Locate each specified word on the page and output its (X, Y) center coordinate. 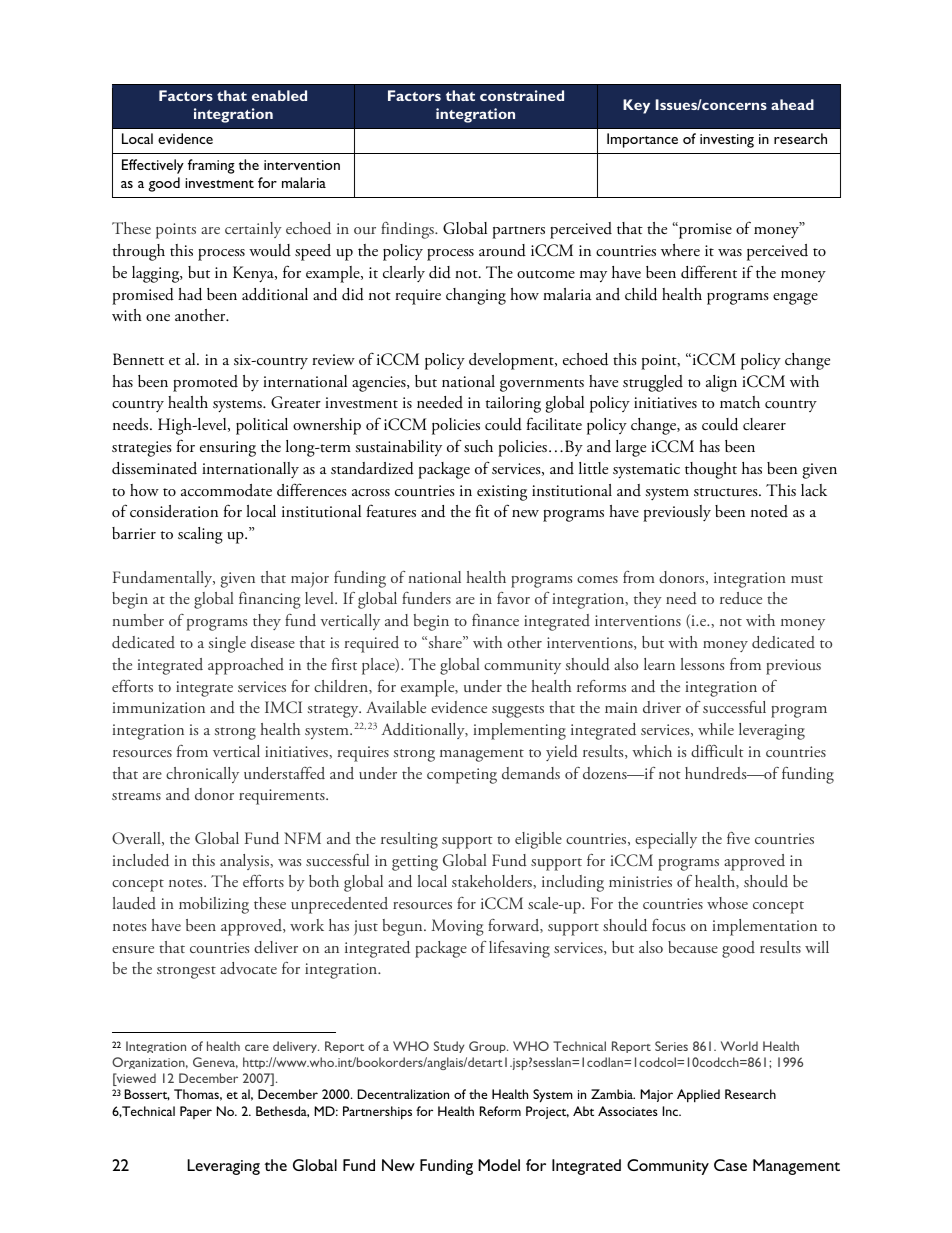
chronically (202, 775)
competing (462, 776)
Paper (196, 1112)
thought (711, 470)
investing (727, 141)
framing (211, 166)
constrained (522, 95)
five (738, 837)
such (478, 446)
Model (499, 1165)
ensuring (228, 449)
